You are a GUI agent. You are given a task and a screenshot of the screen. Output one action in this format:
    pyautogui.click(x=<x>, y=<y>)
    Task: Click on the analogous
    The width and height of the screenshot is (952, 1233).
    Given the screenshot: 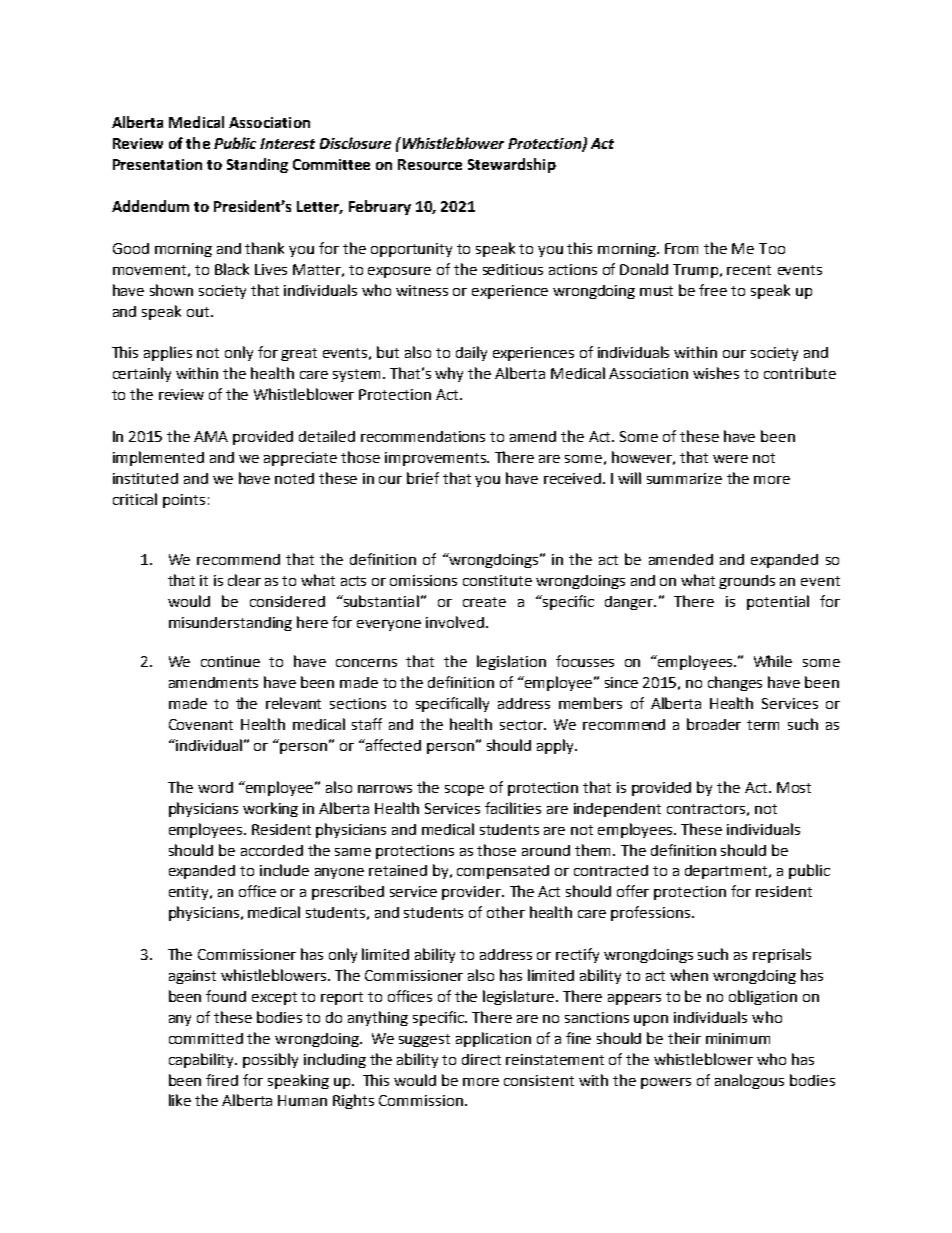 What is the action you would take?
    pyautogui.click(x=749, y=1081)
